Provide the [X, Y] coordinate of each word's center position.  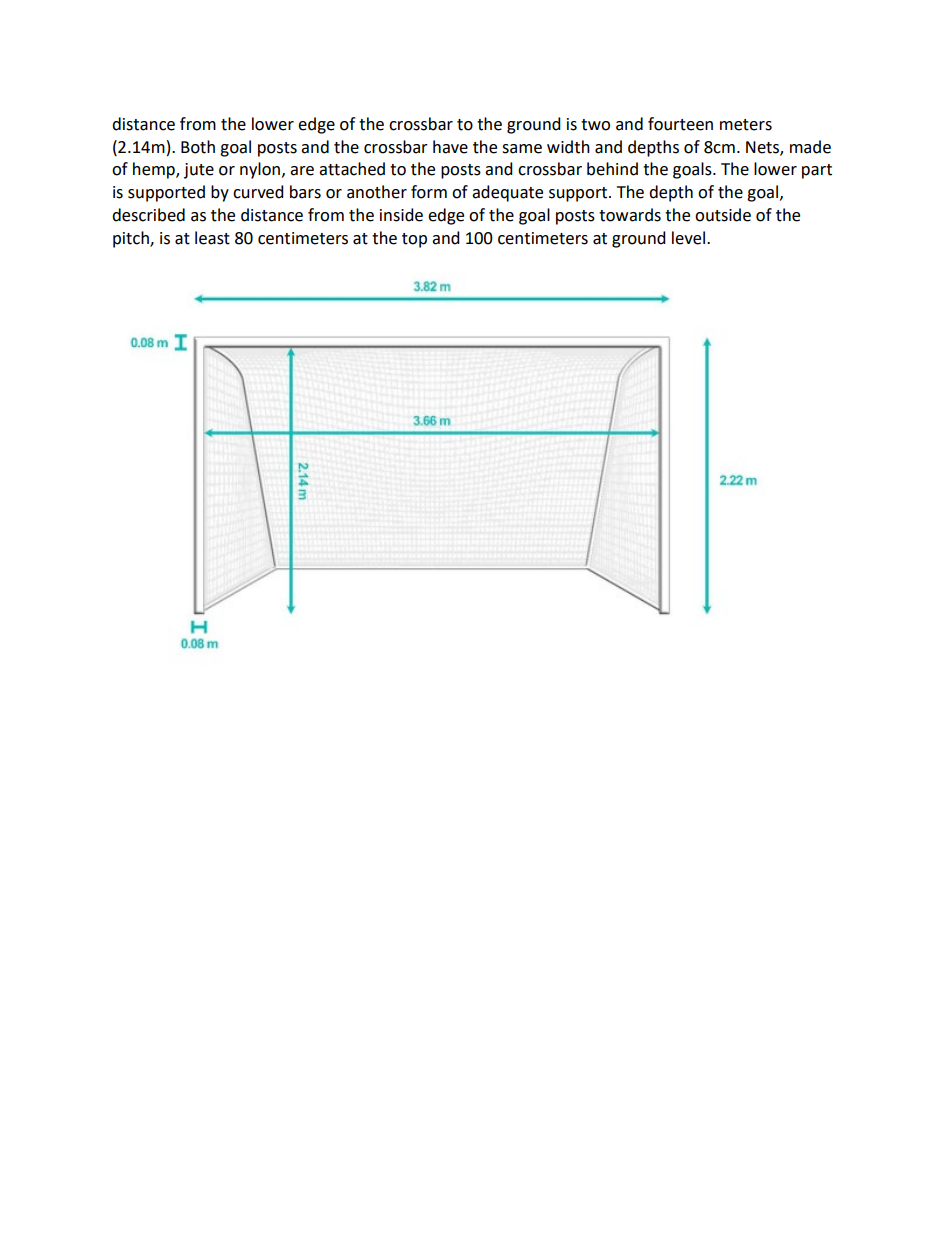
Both [198, 147]
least [212, 238]
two [595, 125]
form [429, 192]
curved [258, 192]
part [817, 171]
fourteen [680, 124]
